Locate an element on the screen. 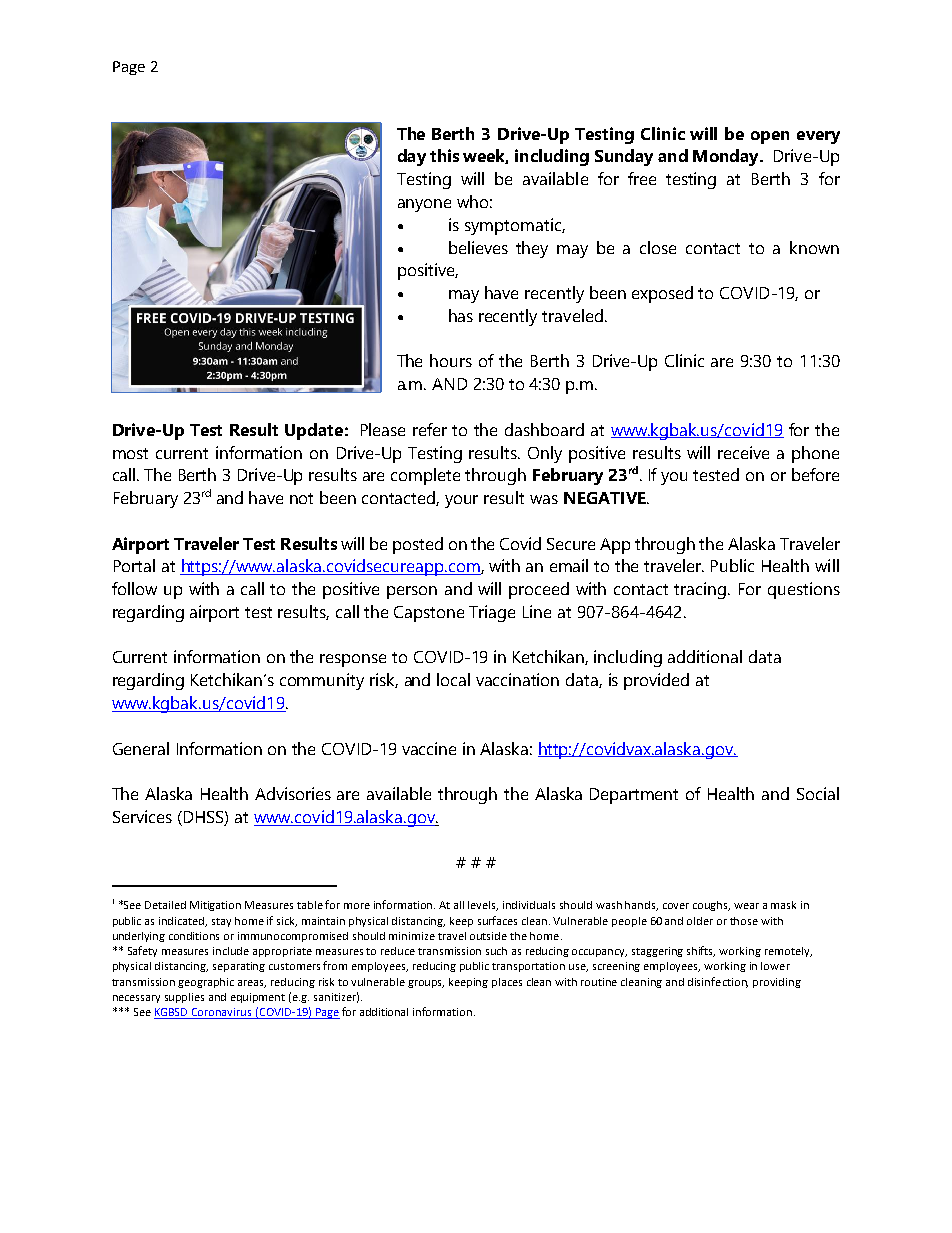  disinfection is located at coordinates (718, 982).
